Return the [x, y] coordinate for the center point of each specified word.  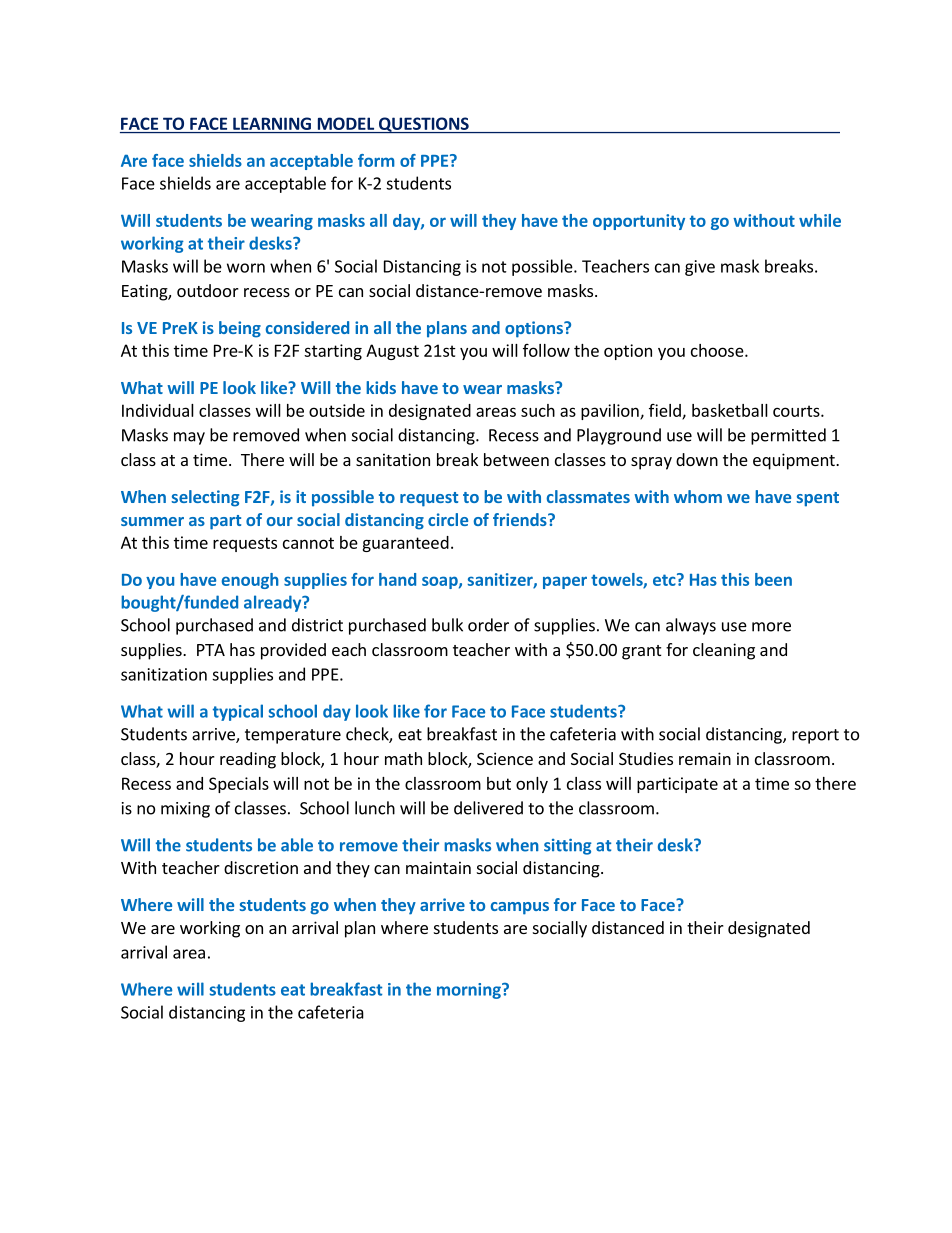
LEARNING [272, 123]
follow [546, 350]
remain [705, 758]
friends [521, 519]
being [240, 329]
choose [718, 350]
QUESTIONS [424, 125]
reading [248, 760]
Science [505, 758]
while [820, 220]
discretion [261, 867]
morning [470, 991]
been [773, 579]
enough [250, 581]
